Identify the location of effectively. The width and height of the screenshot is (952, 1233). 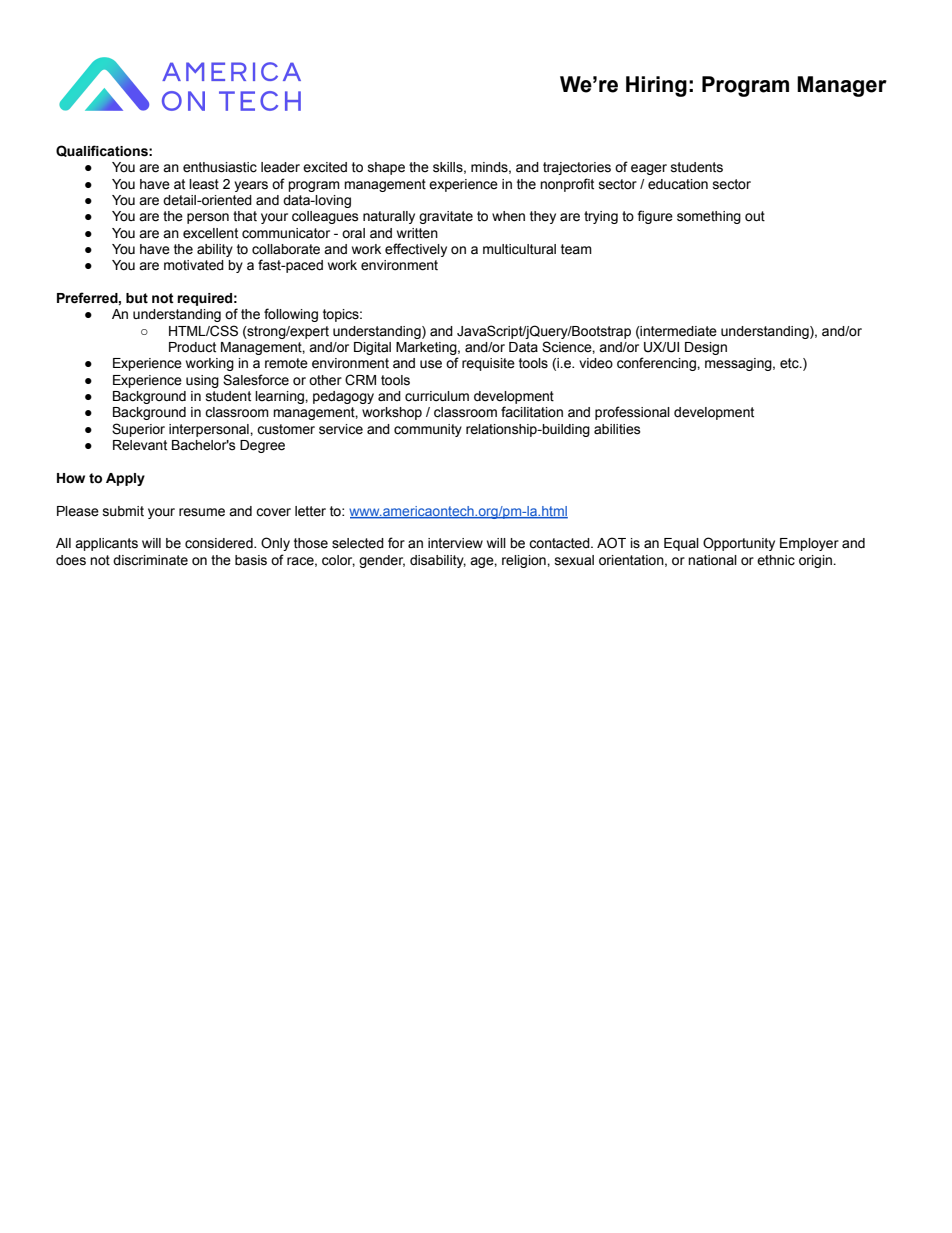
(416, 250).
